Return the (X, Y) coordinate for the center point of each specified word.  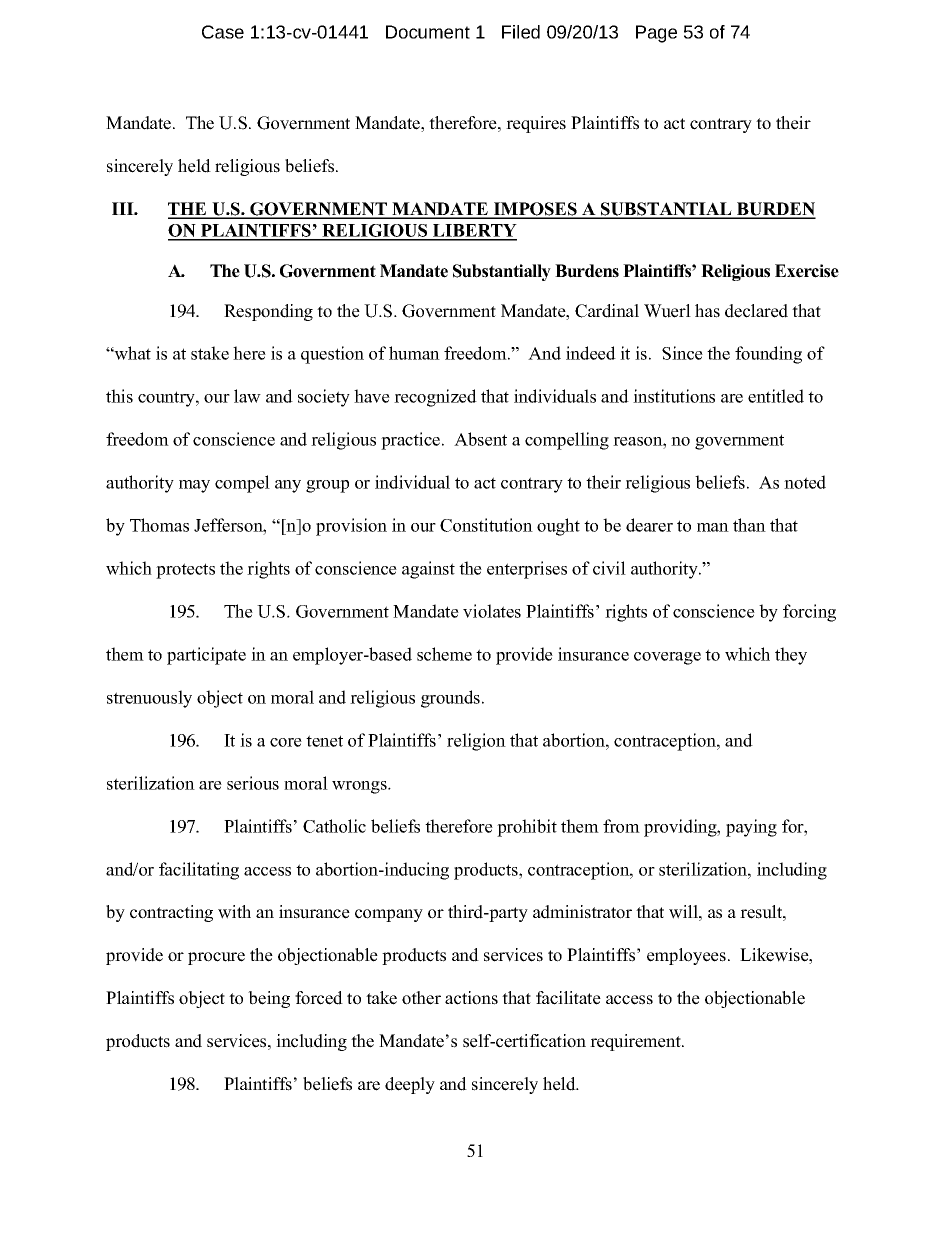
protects (185, 571)
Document (428, 32)
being (269, 999)
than (749, 525)
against (428, 570)
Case (223, 32)
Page (656, 34)
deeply (410, 1085)
